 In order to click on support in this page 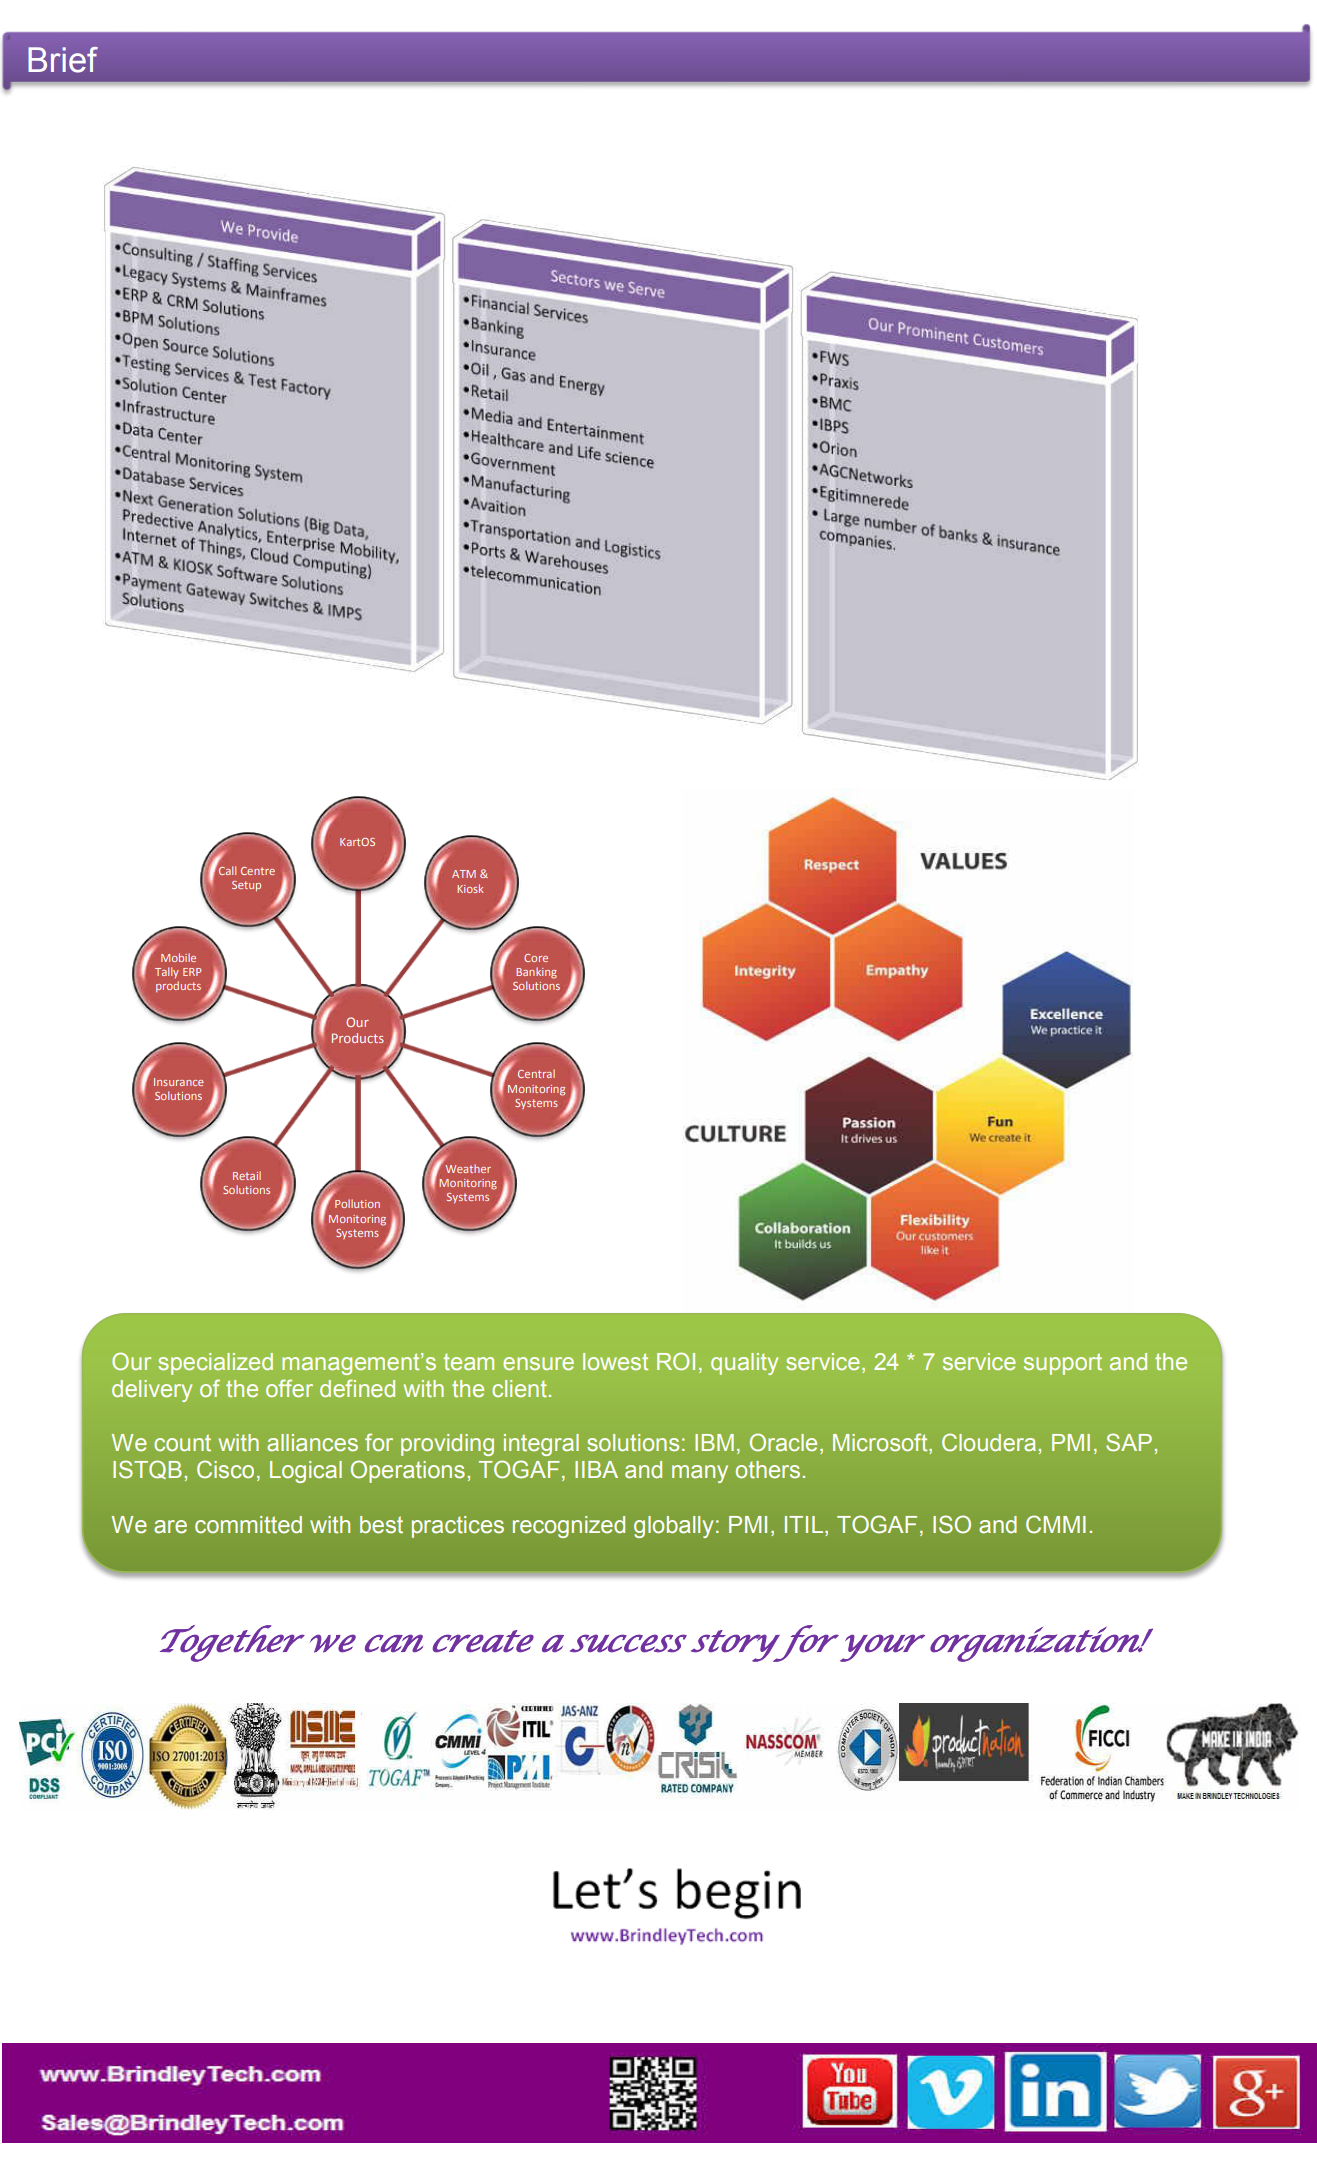, I will do `click(1063, 1364)`.
